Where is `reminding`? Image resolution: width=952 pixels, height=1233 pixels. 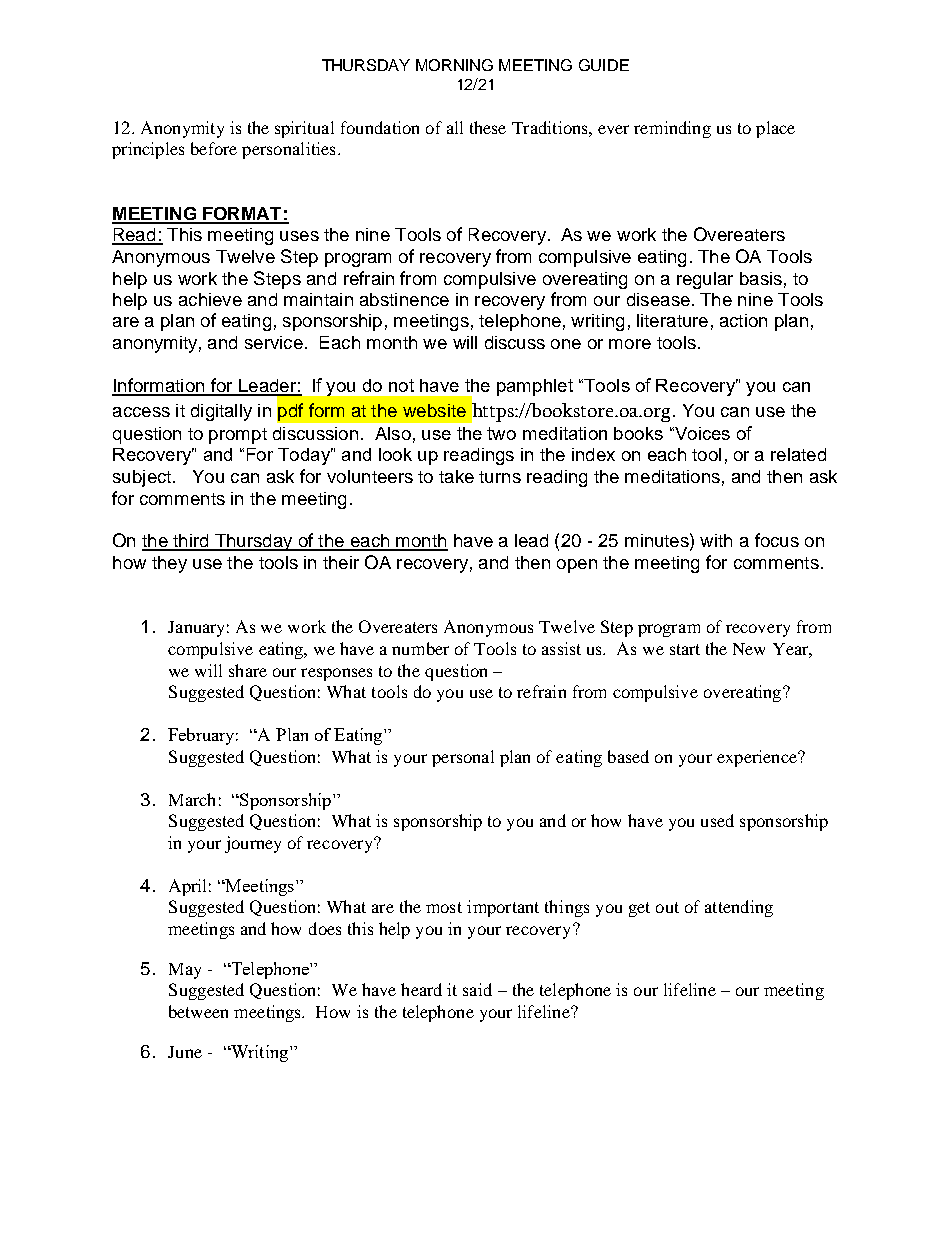 reminding is located at coordinates (672, 129).
